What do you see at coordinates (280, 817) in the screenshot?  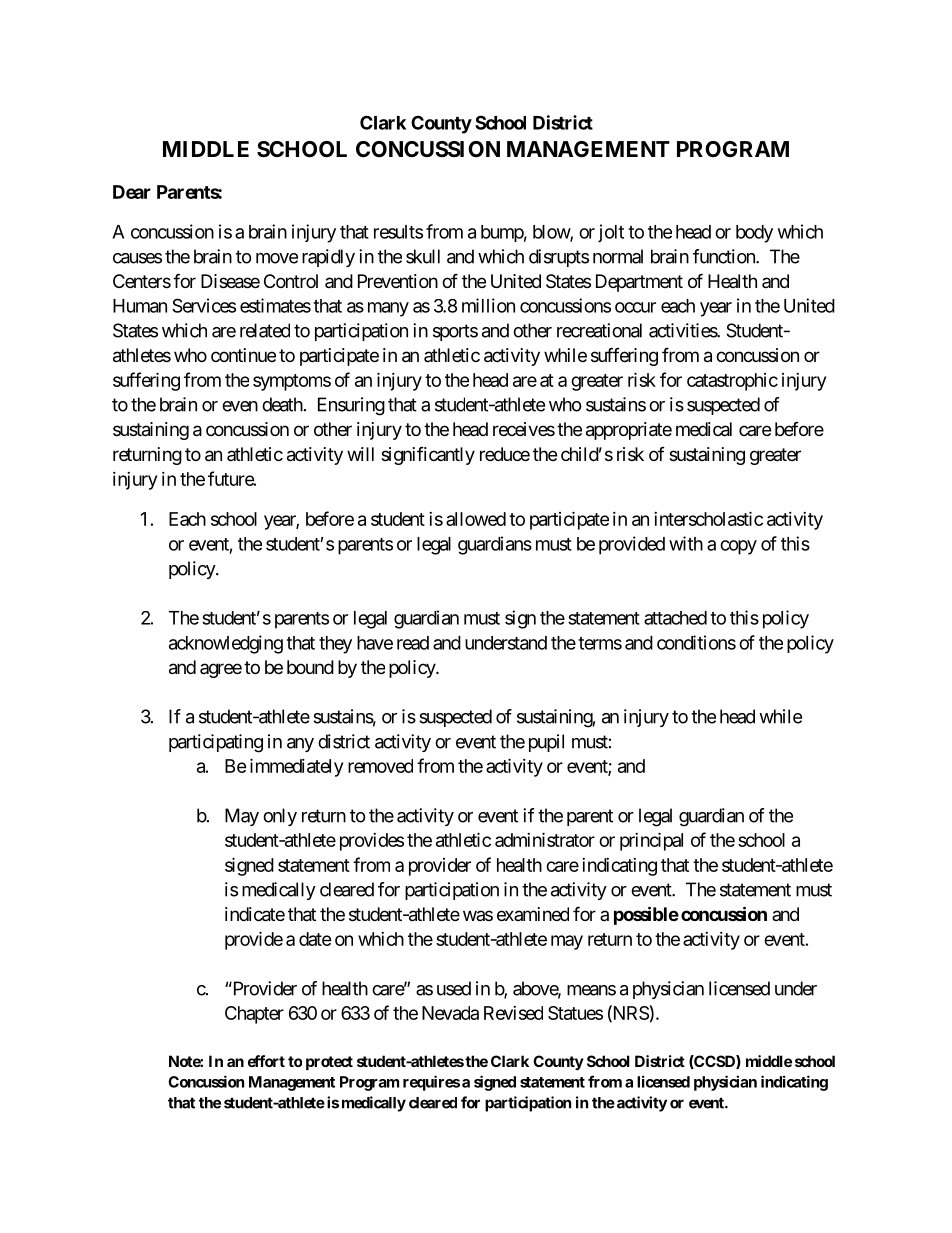 I see `only` at bounding box center [280, 817].
